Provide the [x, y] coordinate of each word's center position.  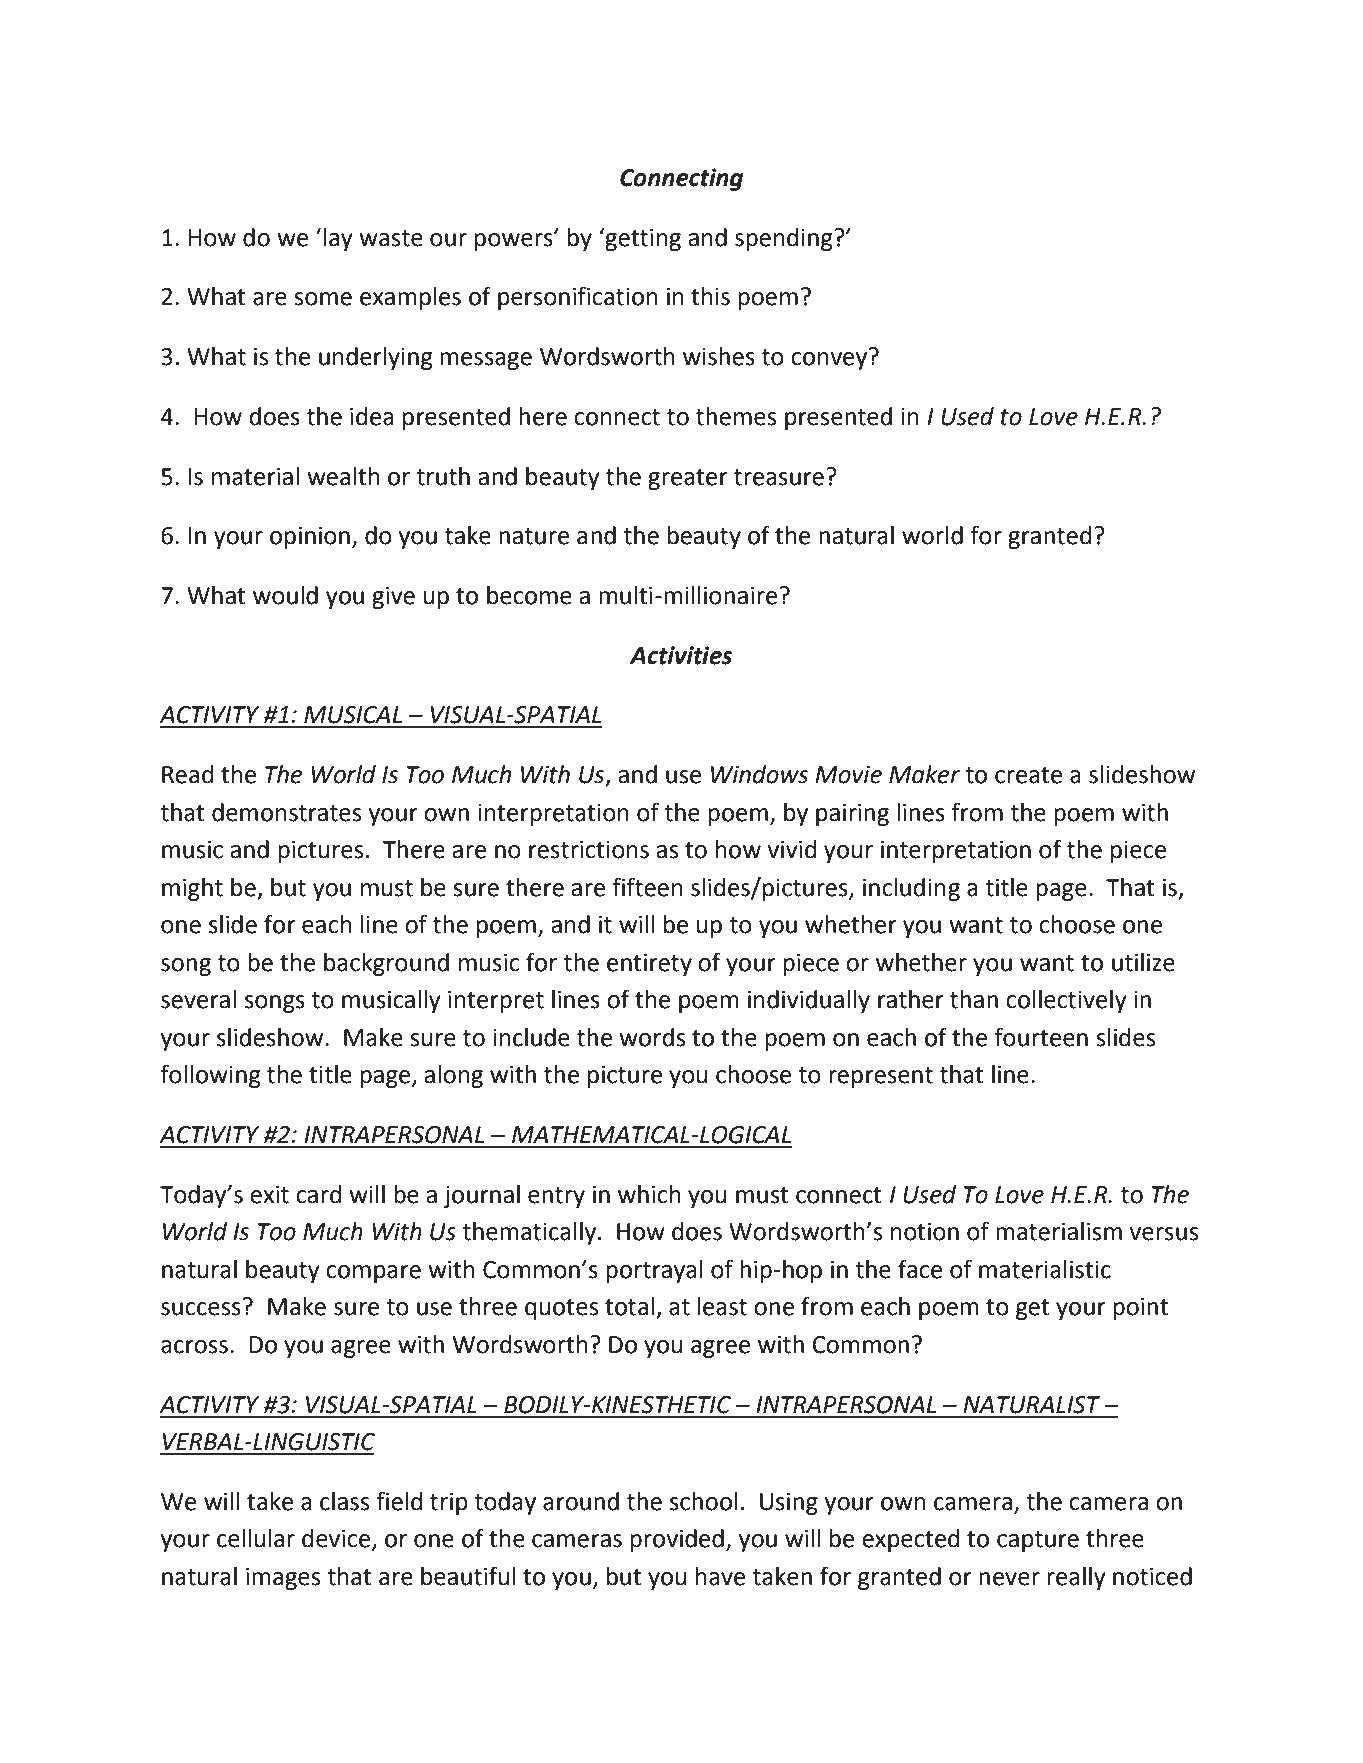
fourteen [1041, 1037]
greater [688, 479]
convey [829, 361]
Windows [759, 774]
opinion [310, 538]
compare [373, 1274]
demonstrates [286, 812]
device [337, 1539]
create [1028, 775]
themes [736, 416]
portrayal [654, 1271]
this [710, 296]
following [210, 1076]
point [1141, 1309]
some [323, 299]
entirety [649, 965]
